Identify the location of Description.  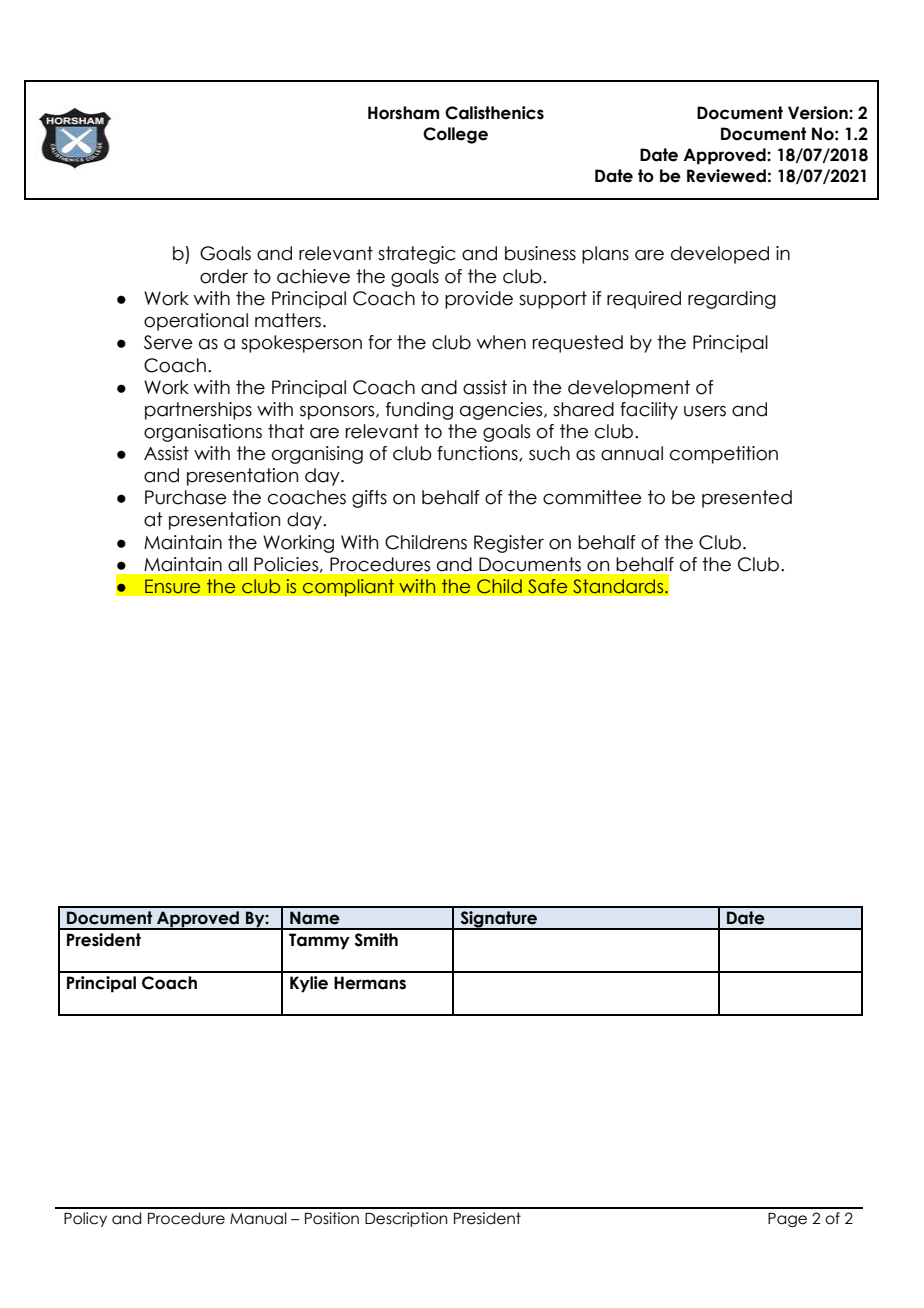
(406, 1219).
